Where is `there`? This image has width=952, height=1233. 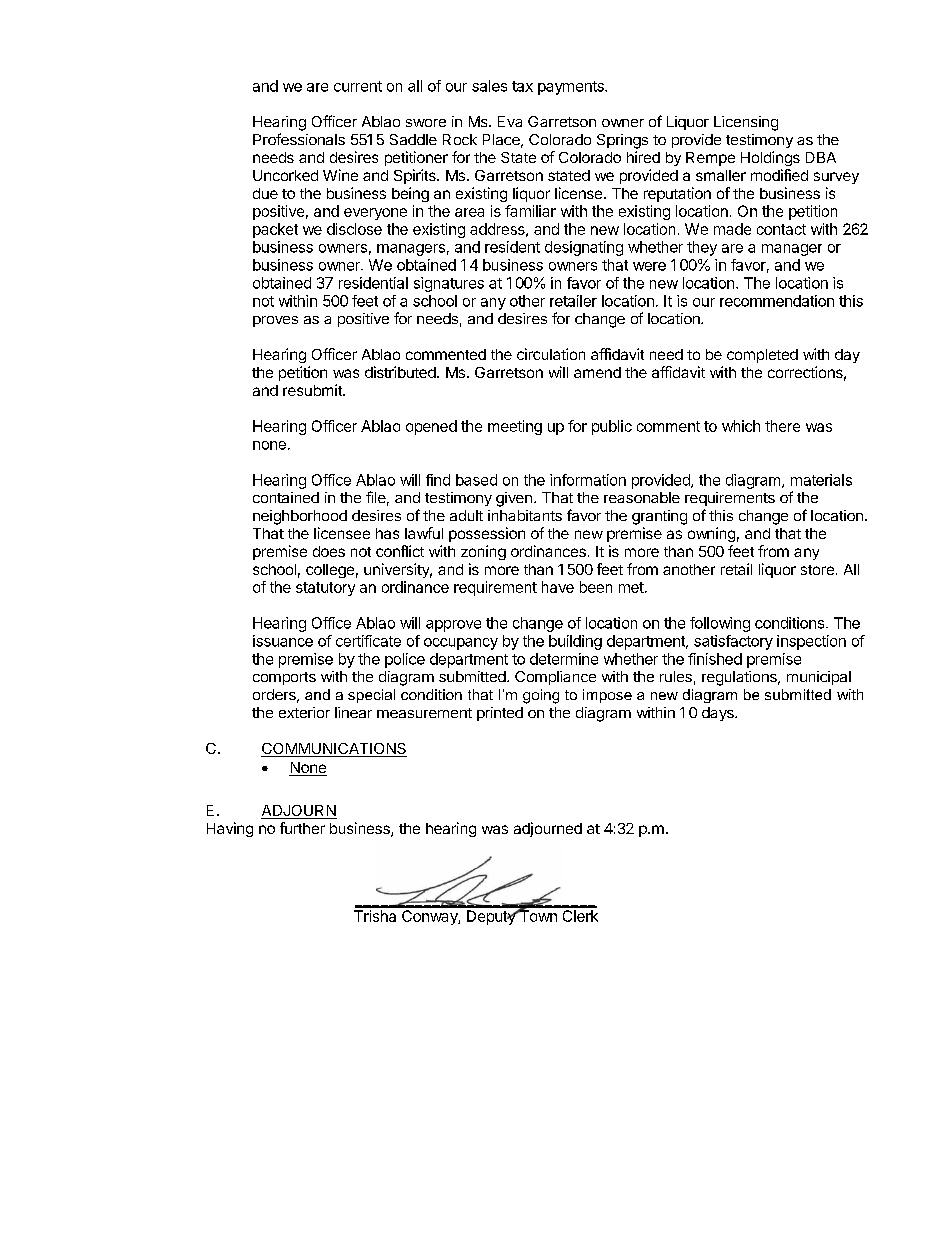
there is located at coordinates (782, 426).
